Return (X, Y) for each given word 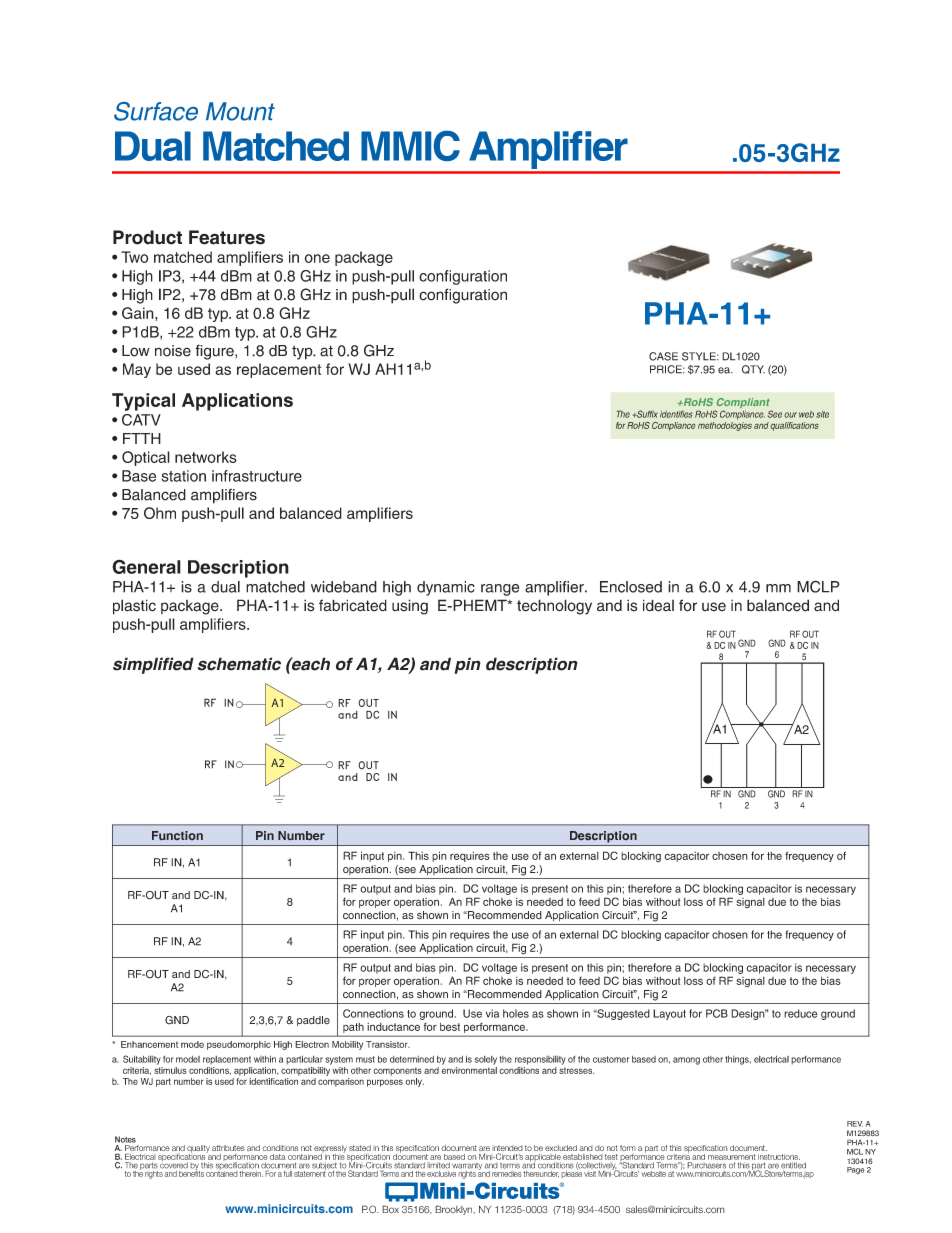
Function (177, 835)
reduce (801, 1013)
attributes (228, 1149)
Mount (240, 111)
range (500, 590)
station (183, 476)
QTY (753, 369)
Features (227, 237)
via (492, 1013)
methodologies (725, 425)
